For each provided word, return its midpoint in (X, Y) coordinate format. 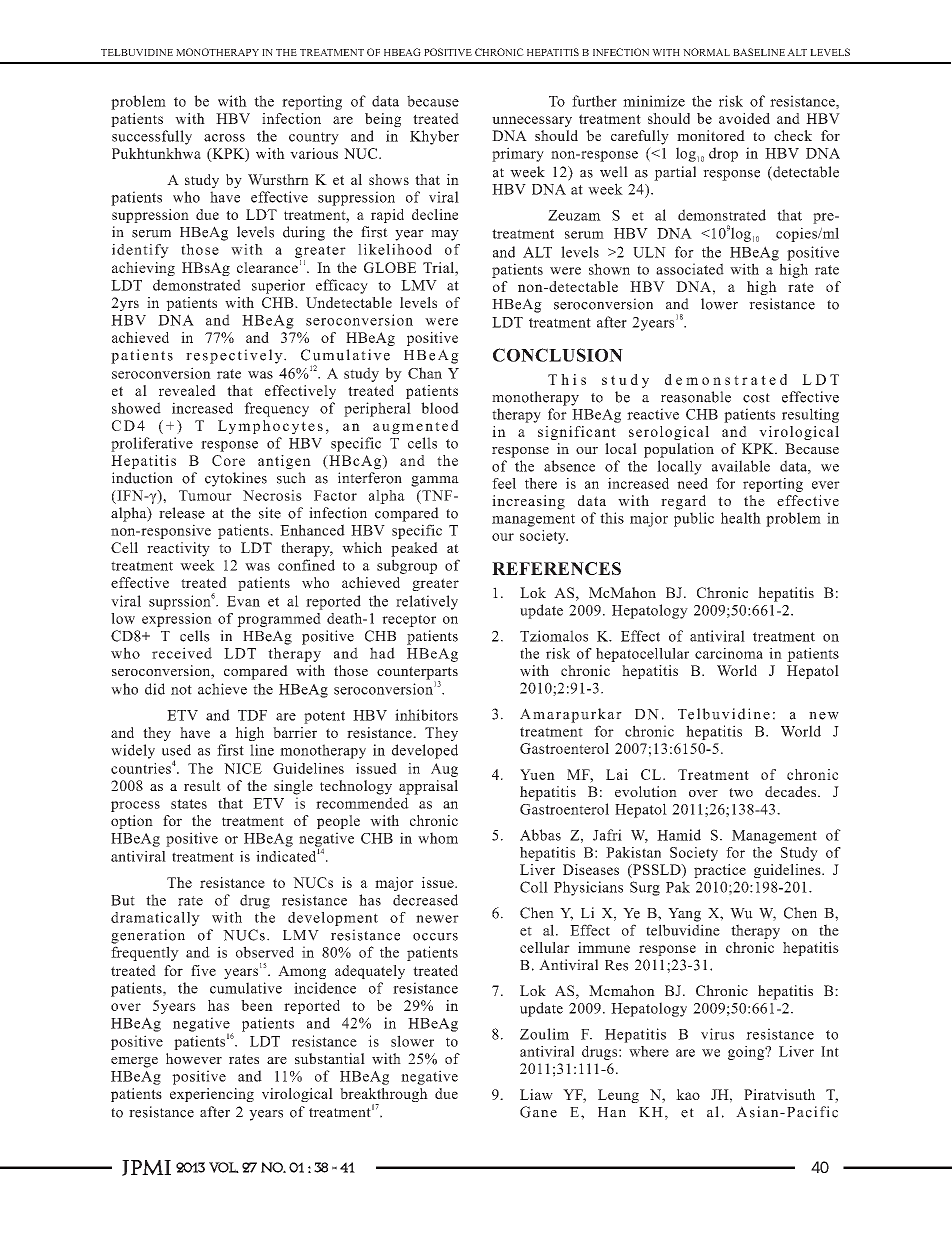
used (176, 750)
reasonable (696, 397)
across (224, 138)
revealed (187, 390)
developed (425, 751)
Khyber (434, 137)
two (741, 792)
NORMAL (706, 52)
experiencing (212, 1095)
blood (440, 408)
